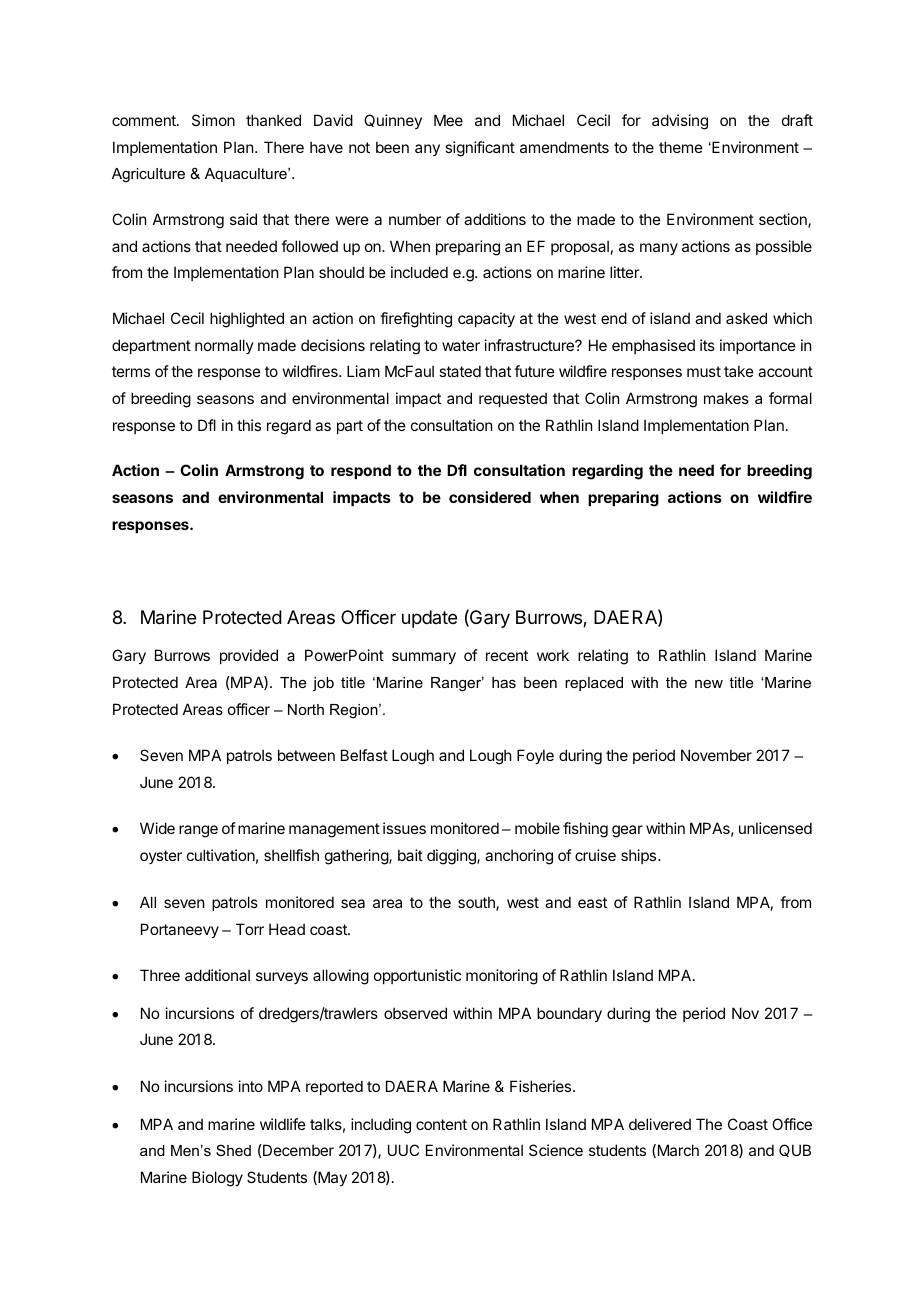 This page has width=924, height=1308. What do you see at coordinates (452, 857) in the page?
I see `digging` at bounding box center [452, 857].
